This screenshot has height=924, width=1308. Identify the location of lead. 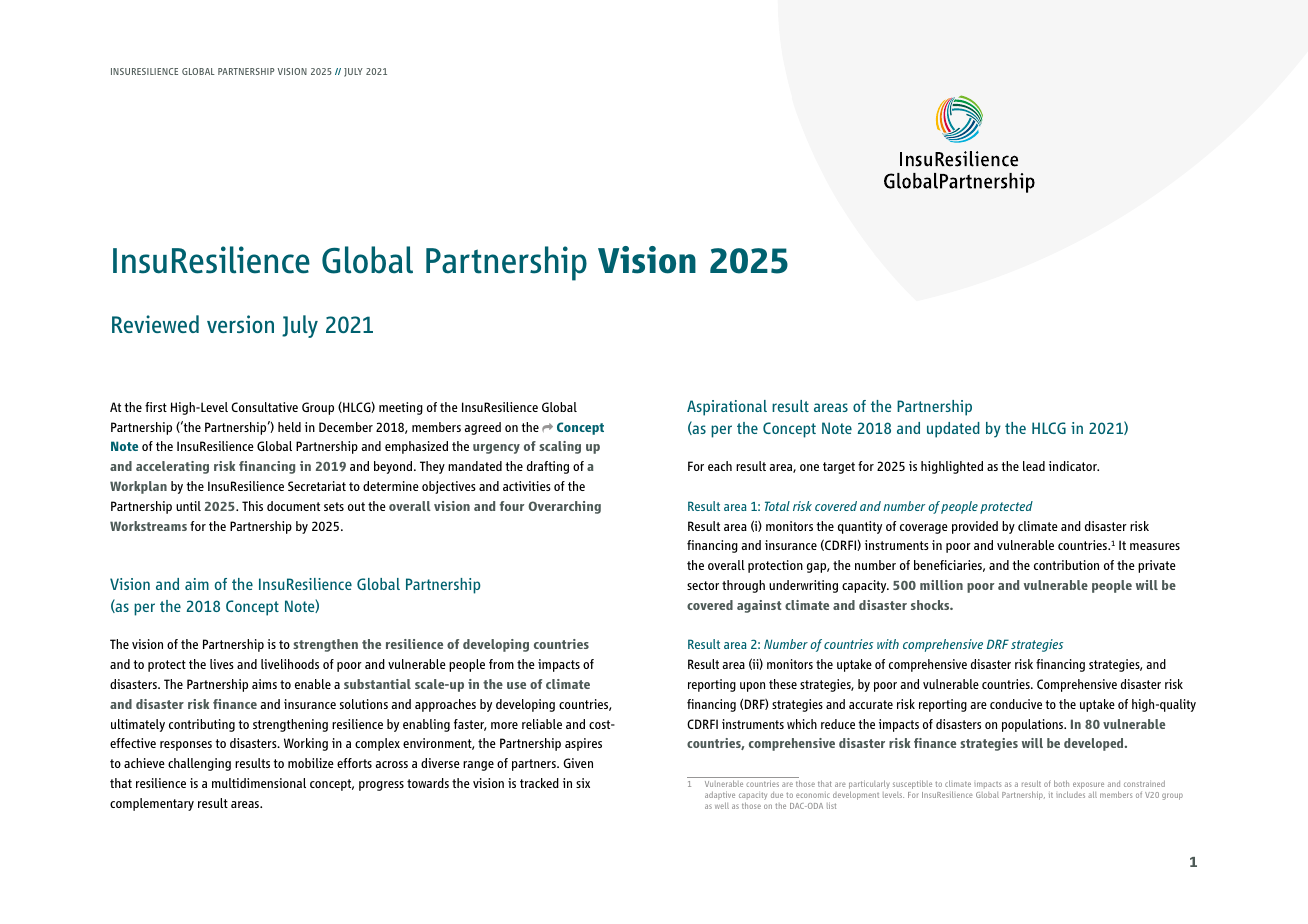
(1034, 466).
